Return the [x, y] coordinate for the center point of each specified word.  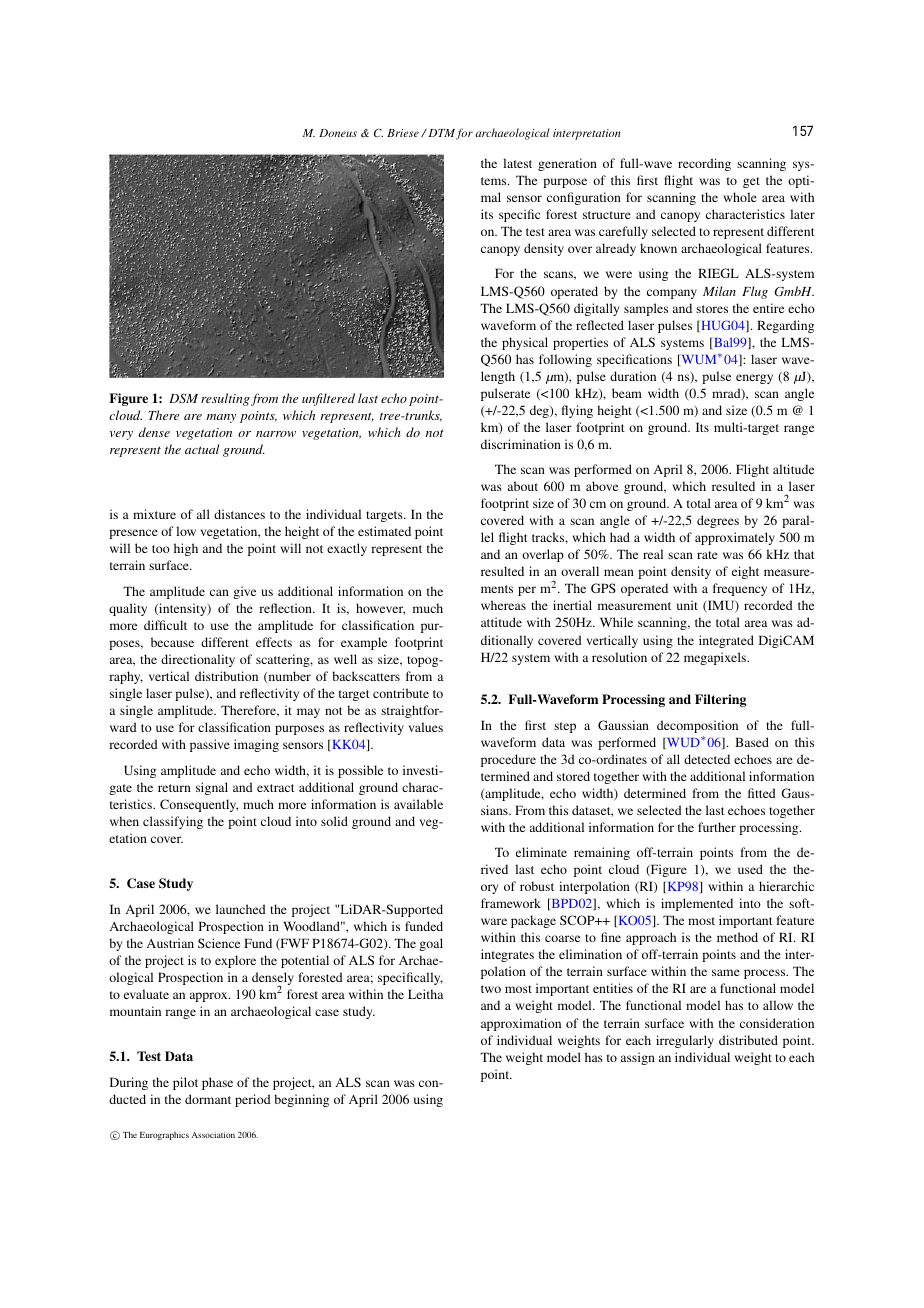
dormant [208, 1099]
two [491, 989]
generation [567, 164]
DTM [440, 133]
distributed [748, 1040]
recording [704, 164]
